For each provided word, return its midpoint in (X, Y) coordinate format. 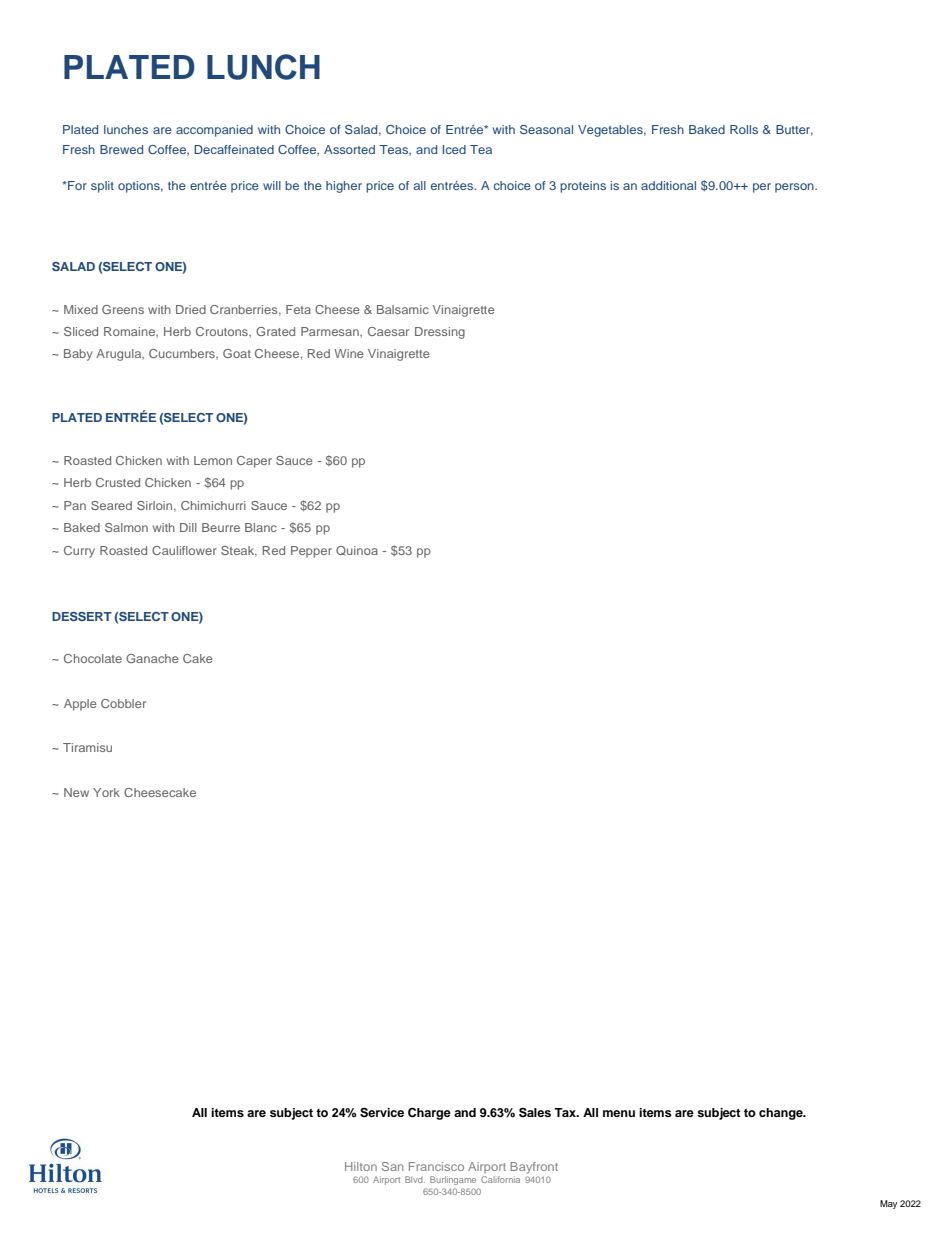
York (106, 792)
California (500, 1179)
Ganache (152, 658)
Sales (535, 1112)
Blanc (261, 527)
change (782, 1114)
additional (668, 185)
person (795, 188)
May (888, 1204)
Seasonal (546, 129)
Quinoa (357, 551)
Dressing (440, 333)
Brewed (121, 149)
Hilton (361, 1166)
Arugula (120, 355)
